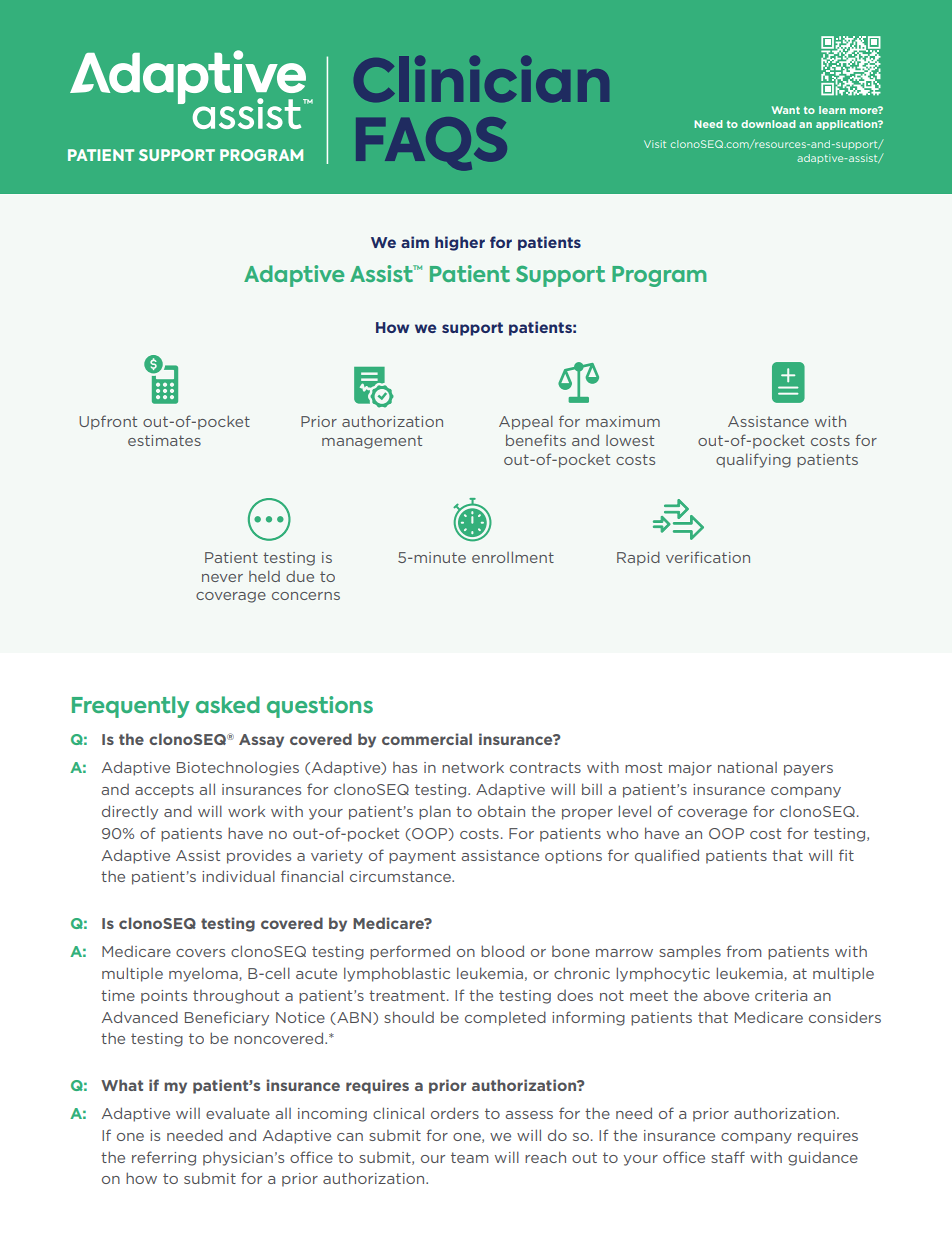 The width and height of the screenshot is (952, 1233). What do you see at coordinates (222, 578) in the screenshot?
I see `never` at bounding box center [222, 578].
